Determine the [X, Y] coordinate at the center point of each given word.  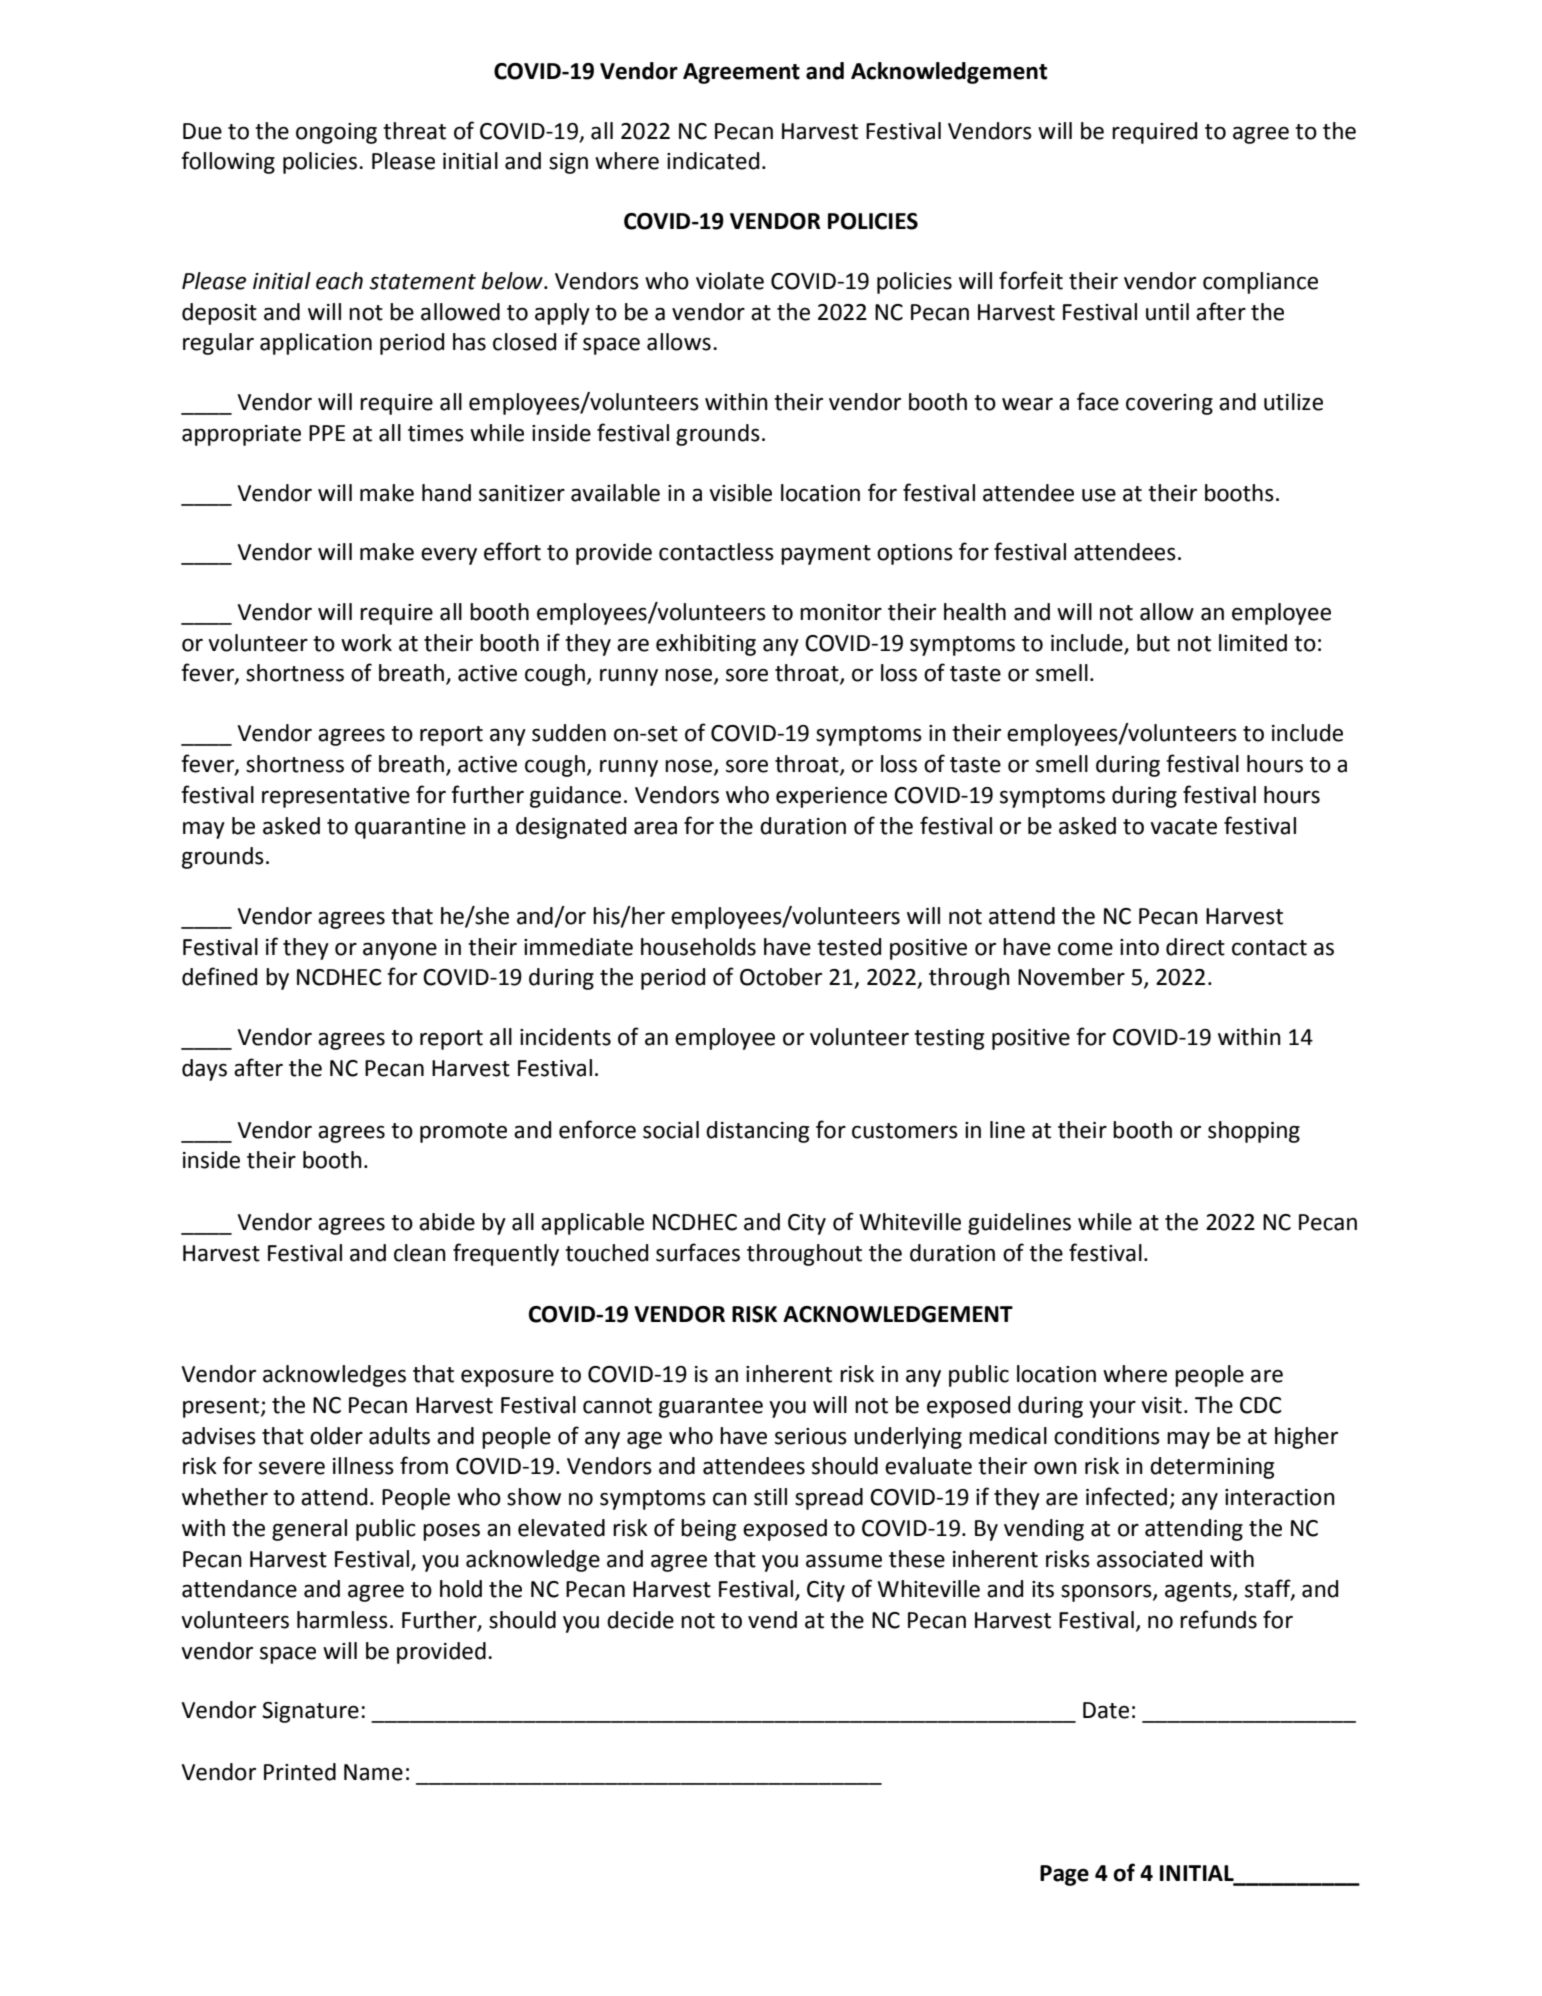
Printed [300, 1772]
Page [1064, 1875]
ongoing [336, 133]
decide [640, 1620]
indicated [713, 161]
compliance [1260, 283]
